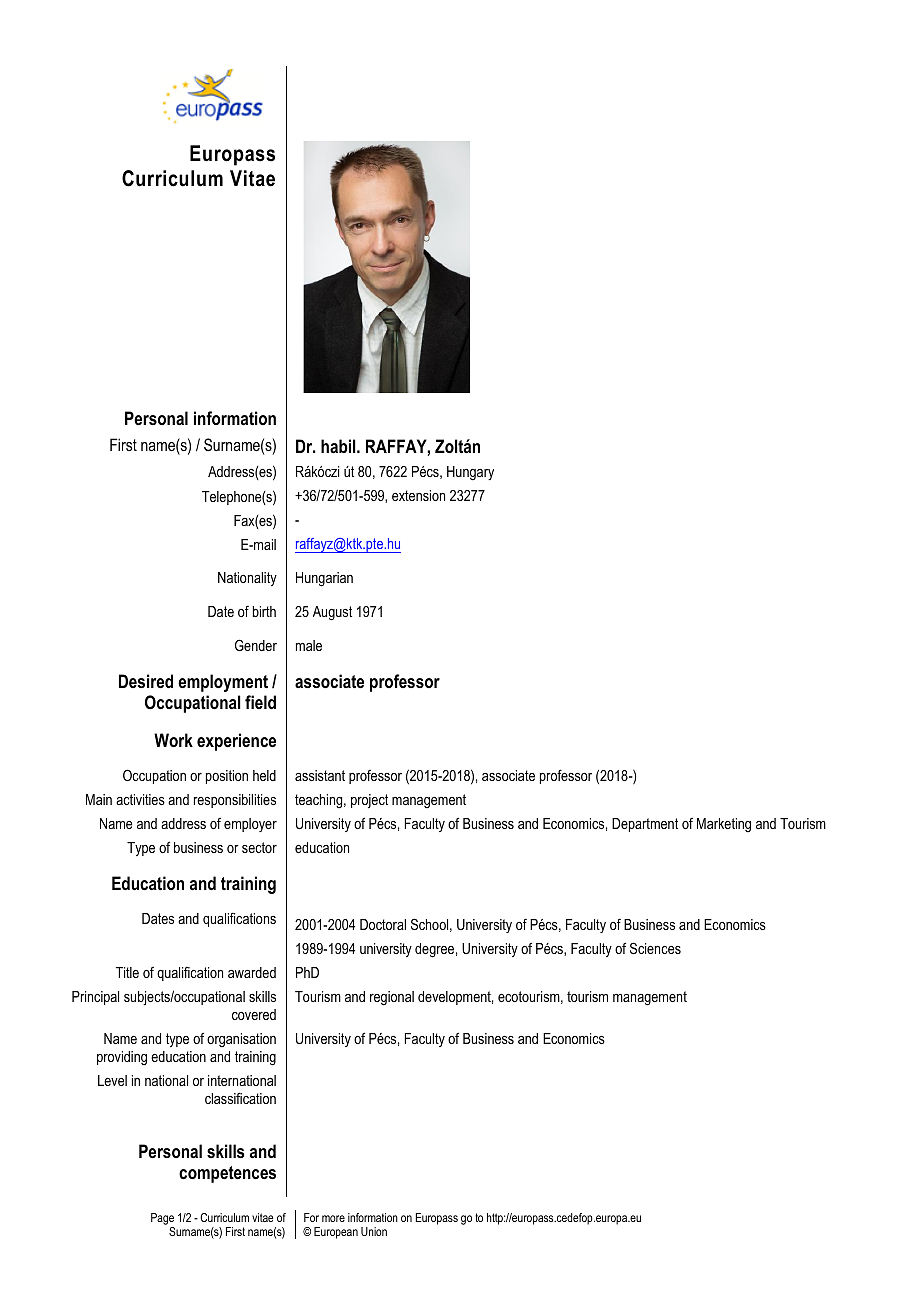 The width and height of the screenshot is (924, 1308). Describe the element at coordinates (418, 495) in the screenshot. I see `extension` at that location.
